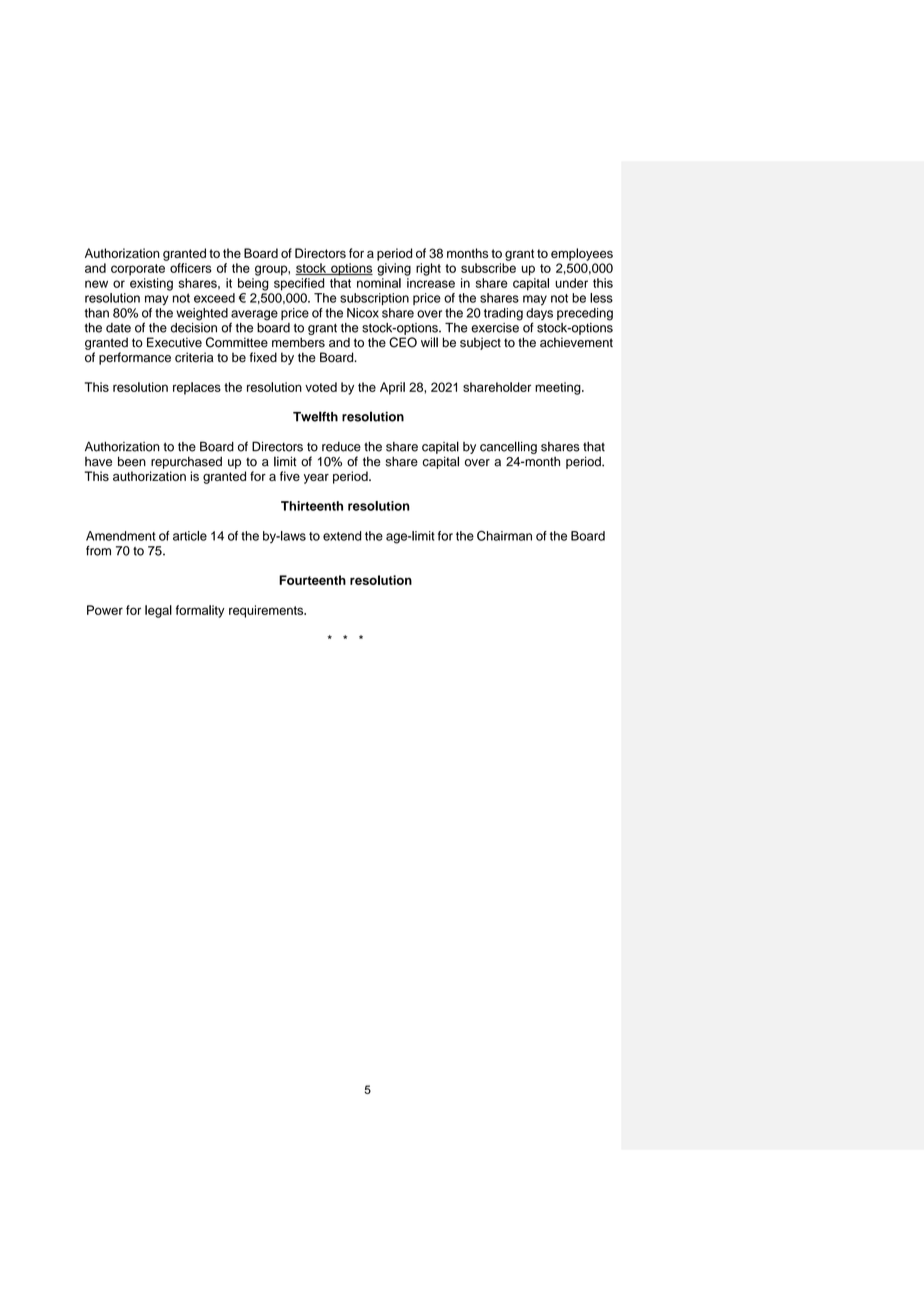 The height and width of the screenshot is (1309, 924). Describe the element at coordinates (158, 611) in the screenshot. I see `legal` at that location.
